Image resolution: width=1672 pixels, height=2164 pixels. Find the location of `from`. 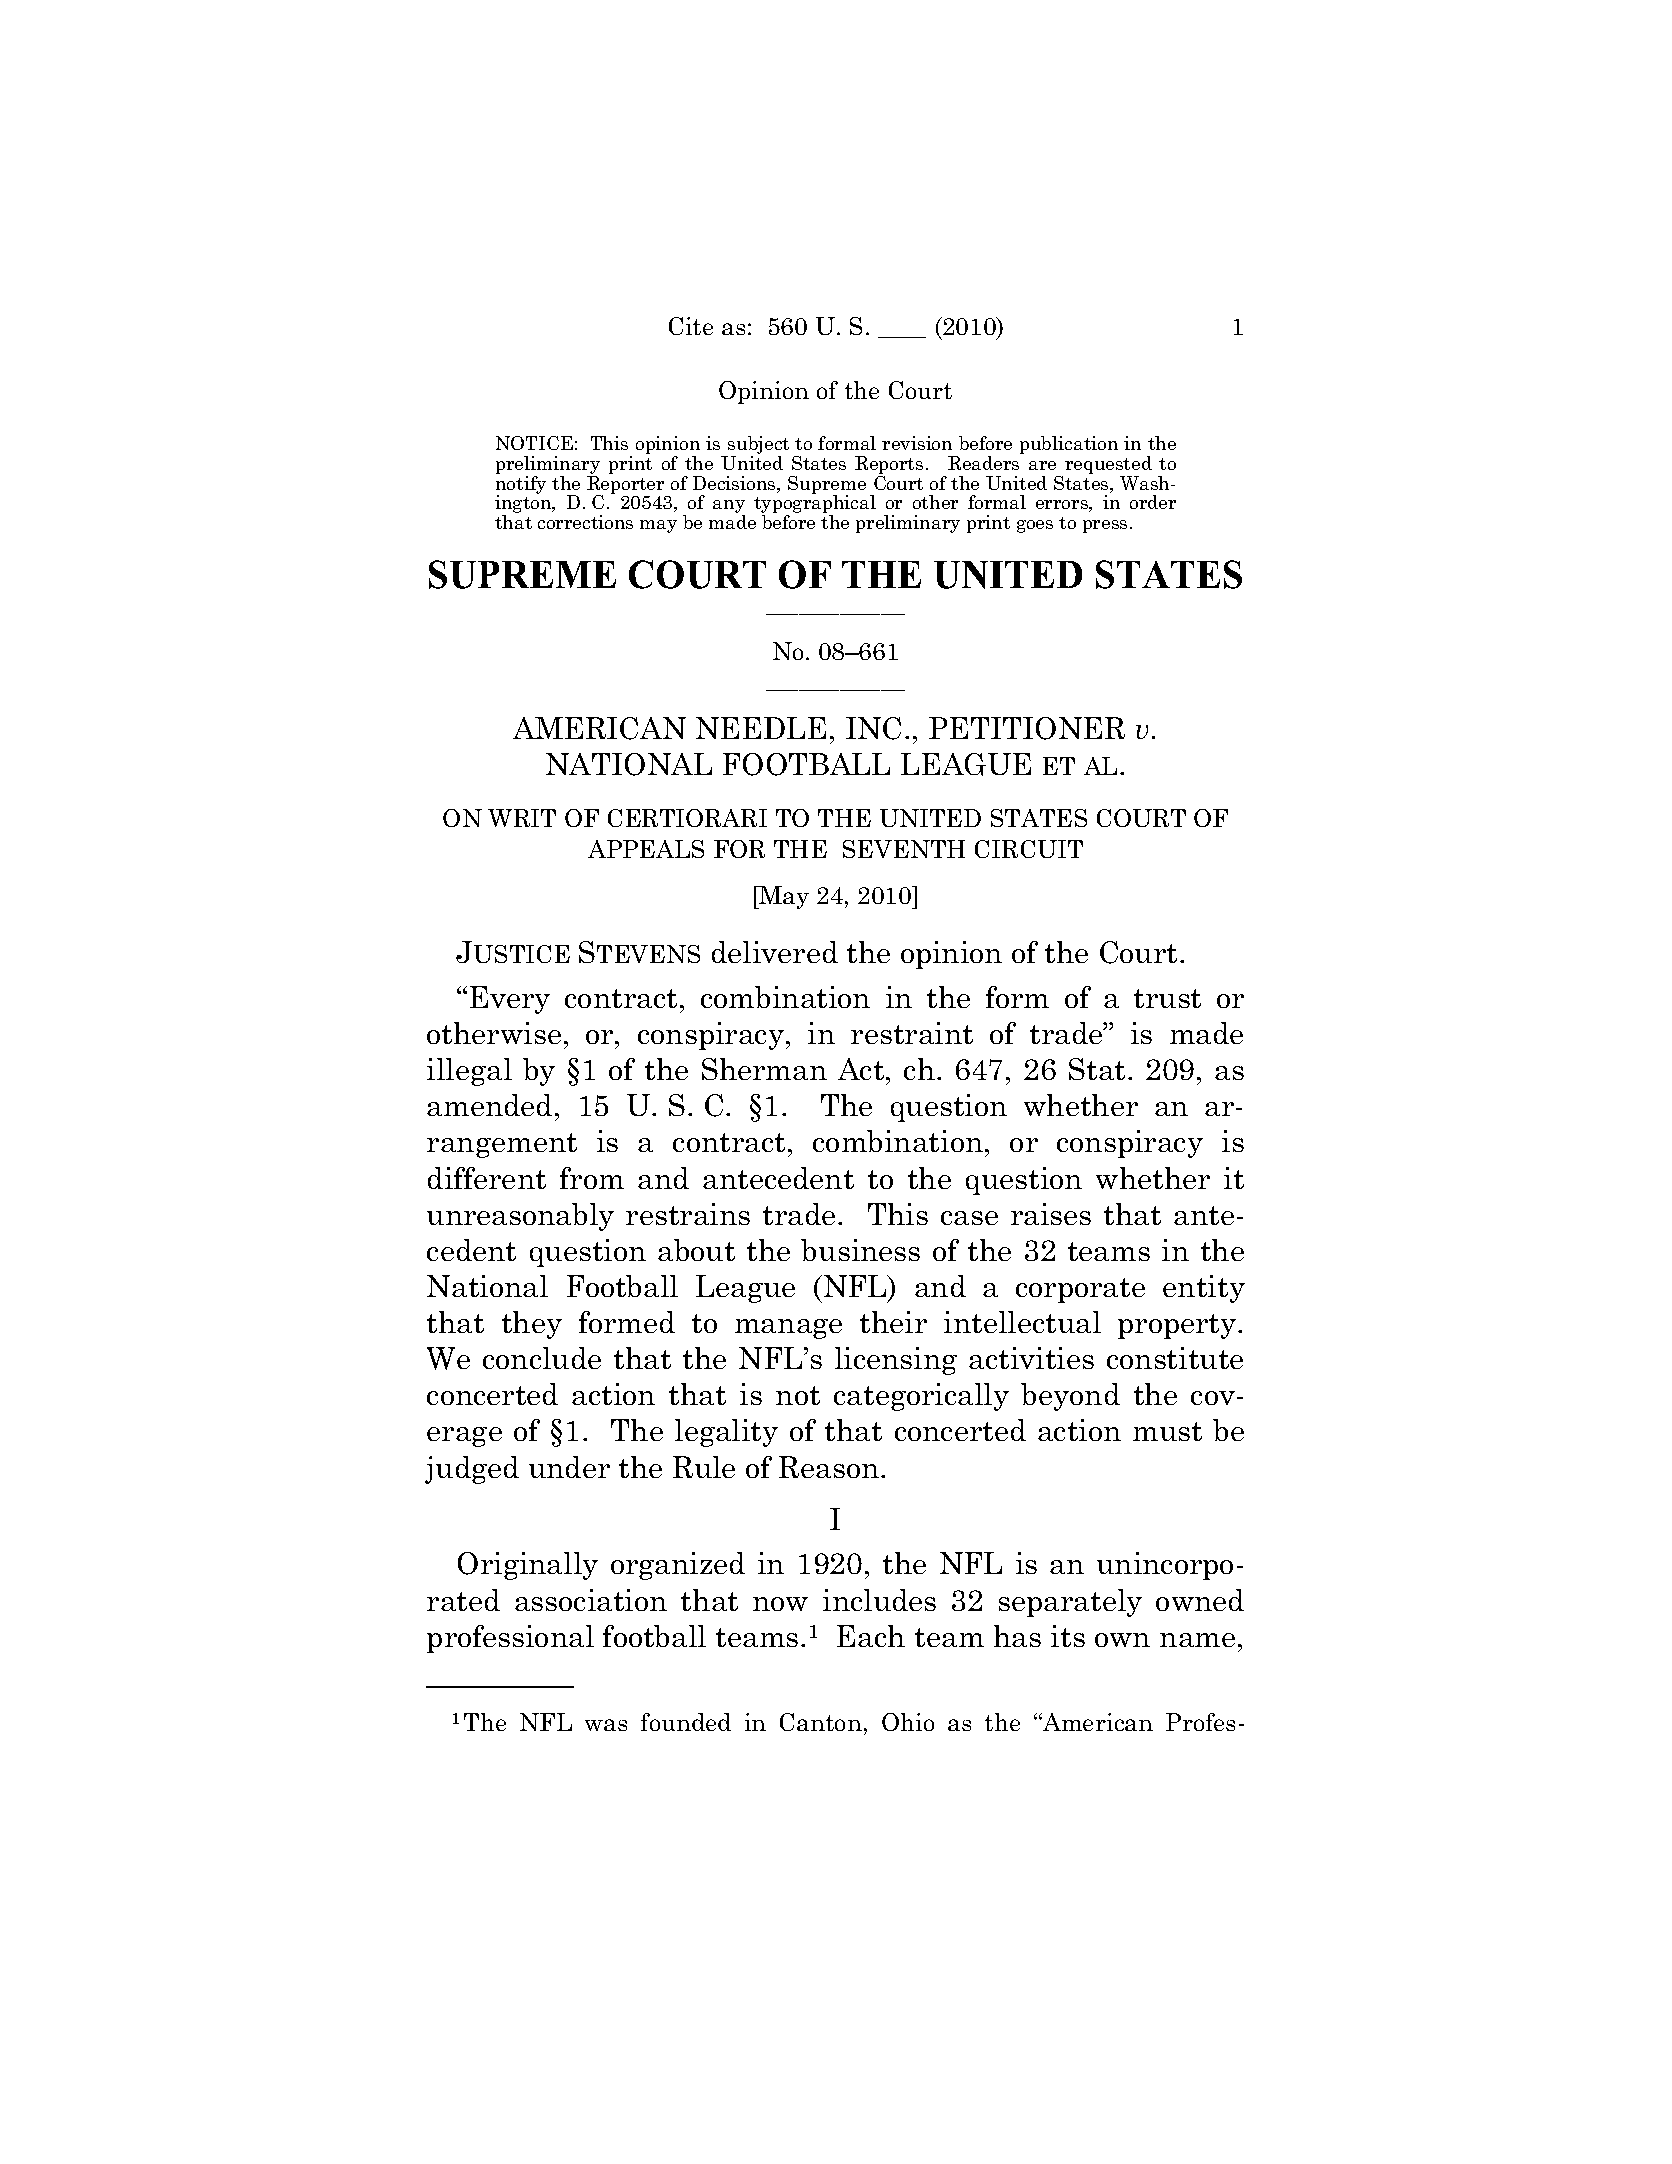

from is located at coordinates (592, 1178).
